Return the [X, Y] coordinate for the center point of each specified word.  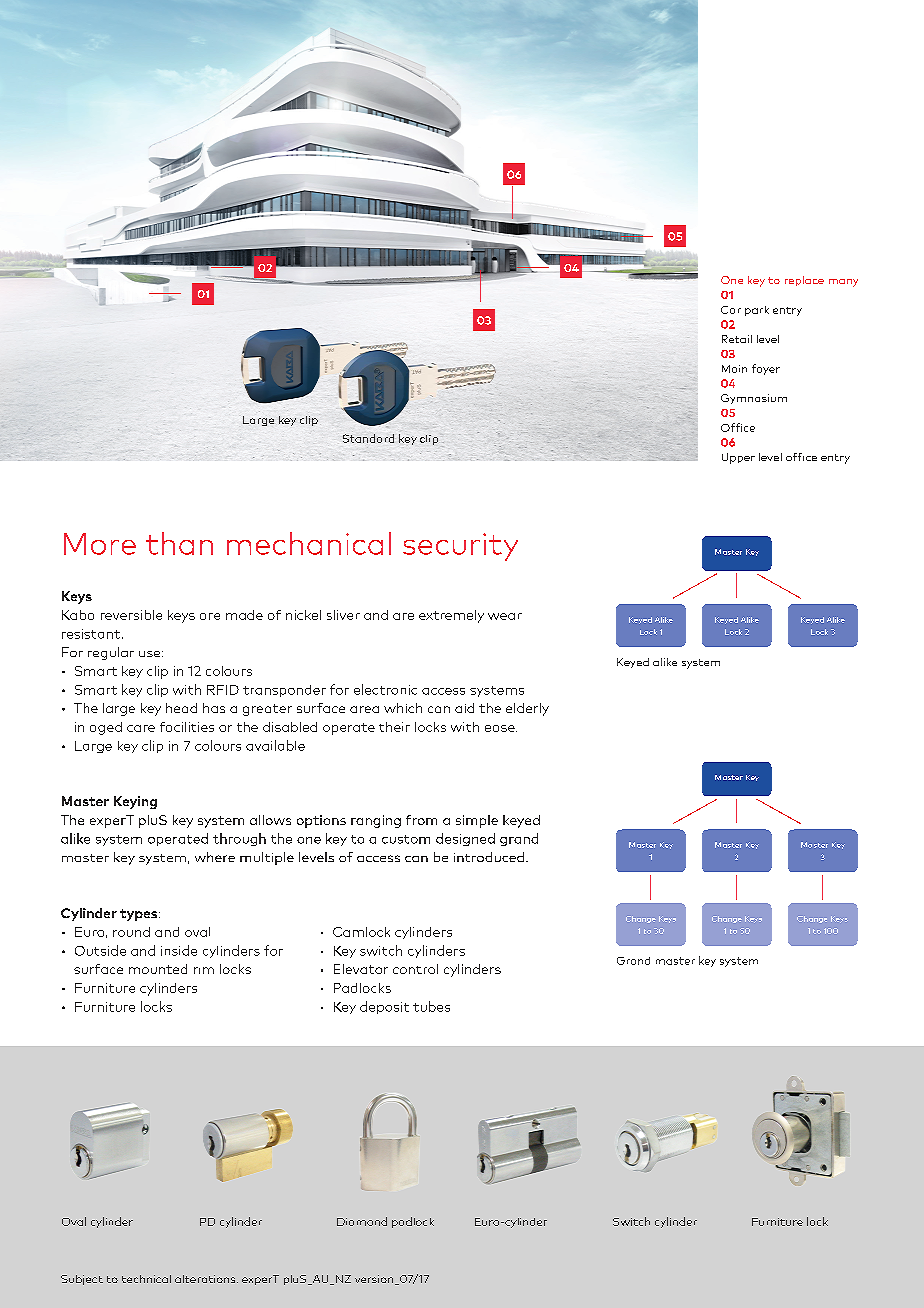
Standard [368, 438]
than [179, 543]
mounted [158, 969]
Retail [737, 339]
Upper [738, 458]
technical [146, 1279]
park [757, 311]
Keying [135, 802]
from [421, 820]
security [460, 547]
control [415, 969]
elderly [527, 709]
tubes [431, 1006]
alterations [206, 1279]
